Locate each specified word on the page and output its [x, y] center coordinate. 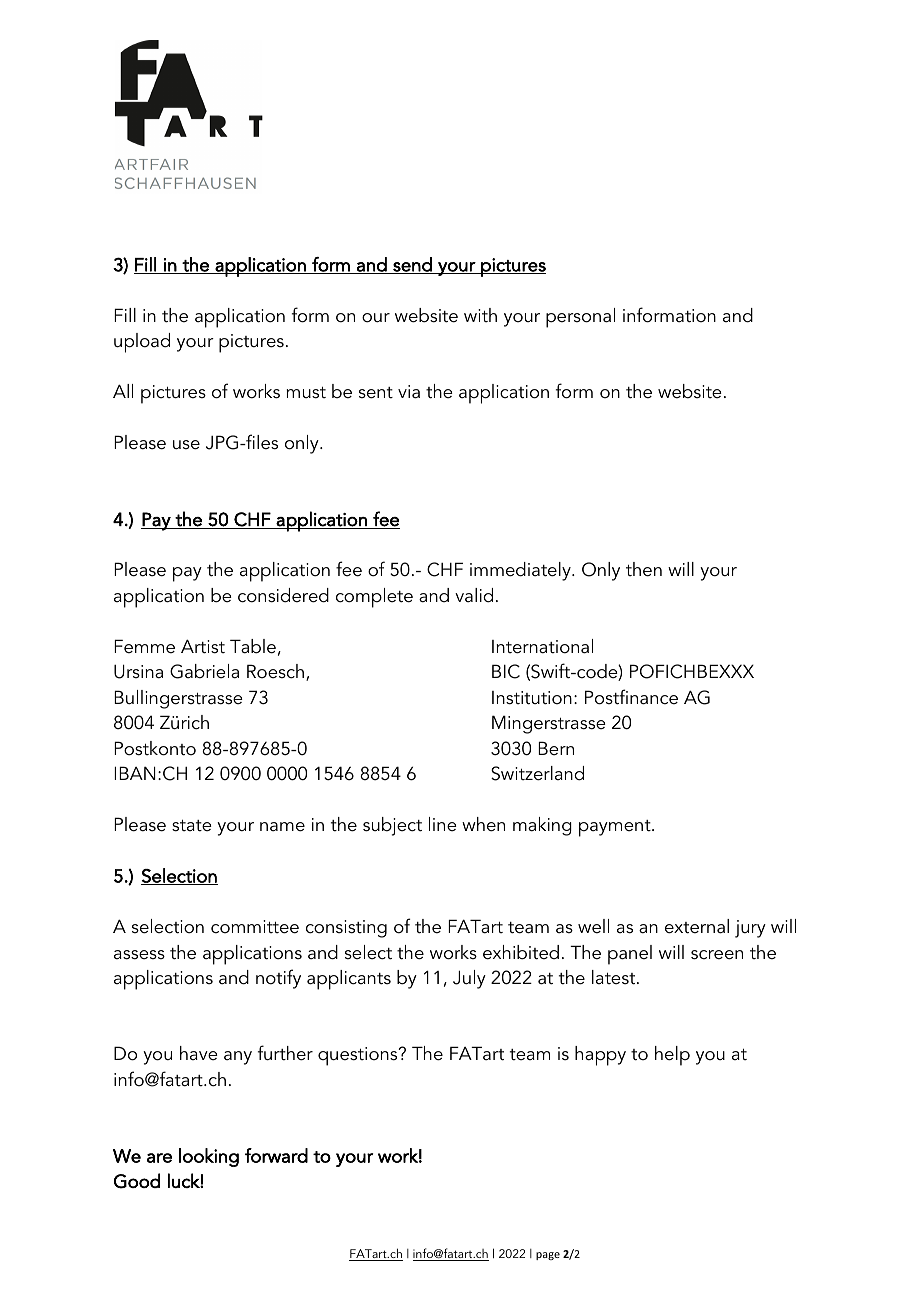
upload [142, 343]
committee [255, 927]
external [697, 926]
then [644, 569]
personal [580, 318]
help [672, 1056]
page [548, 1256]
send [412, 265]
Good [137, 1181]
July [469, 979]
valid [474, 595]
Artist [203, 646]
